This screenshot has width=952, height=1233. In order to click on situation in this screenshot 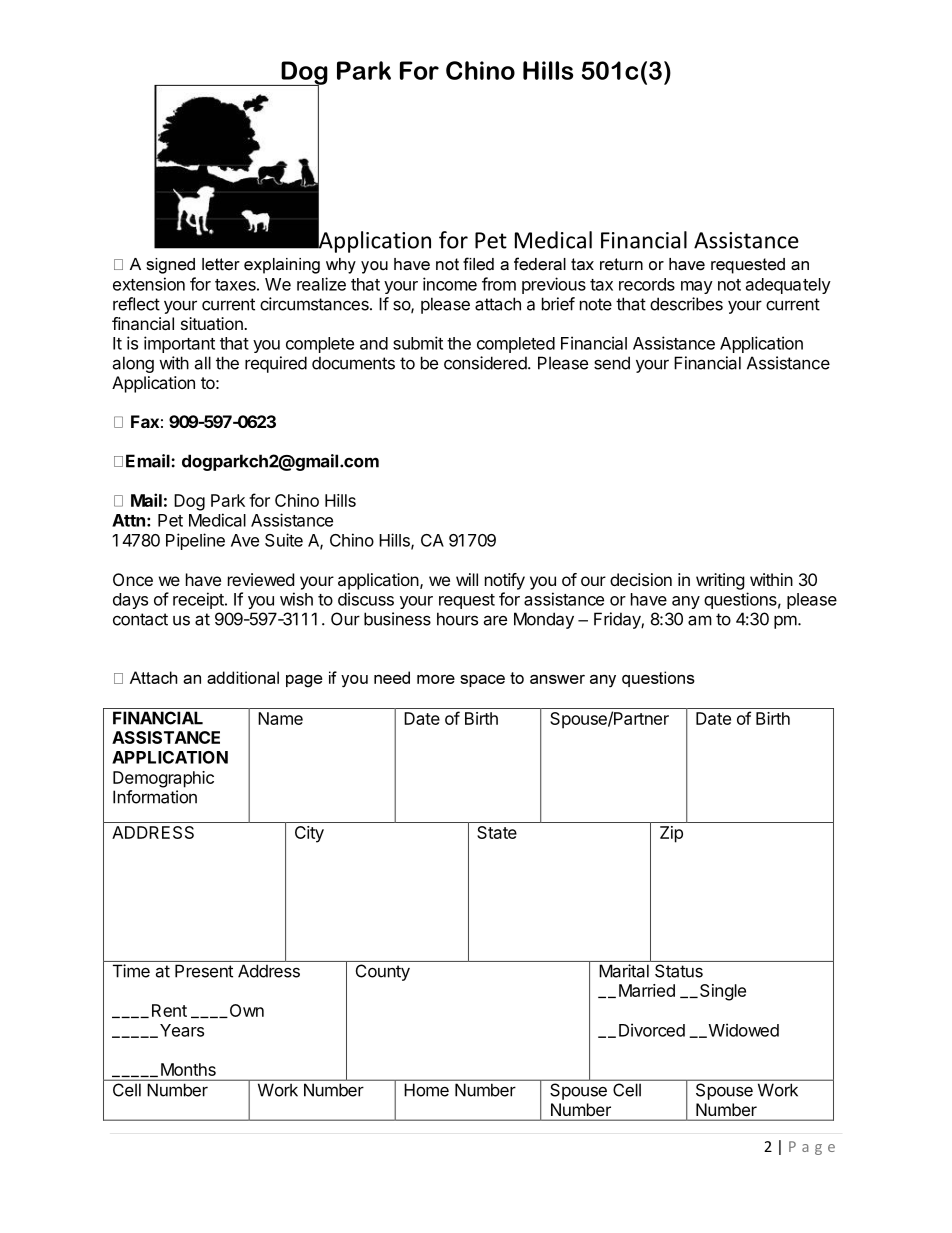, I will do `click(213, 323)`.
